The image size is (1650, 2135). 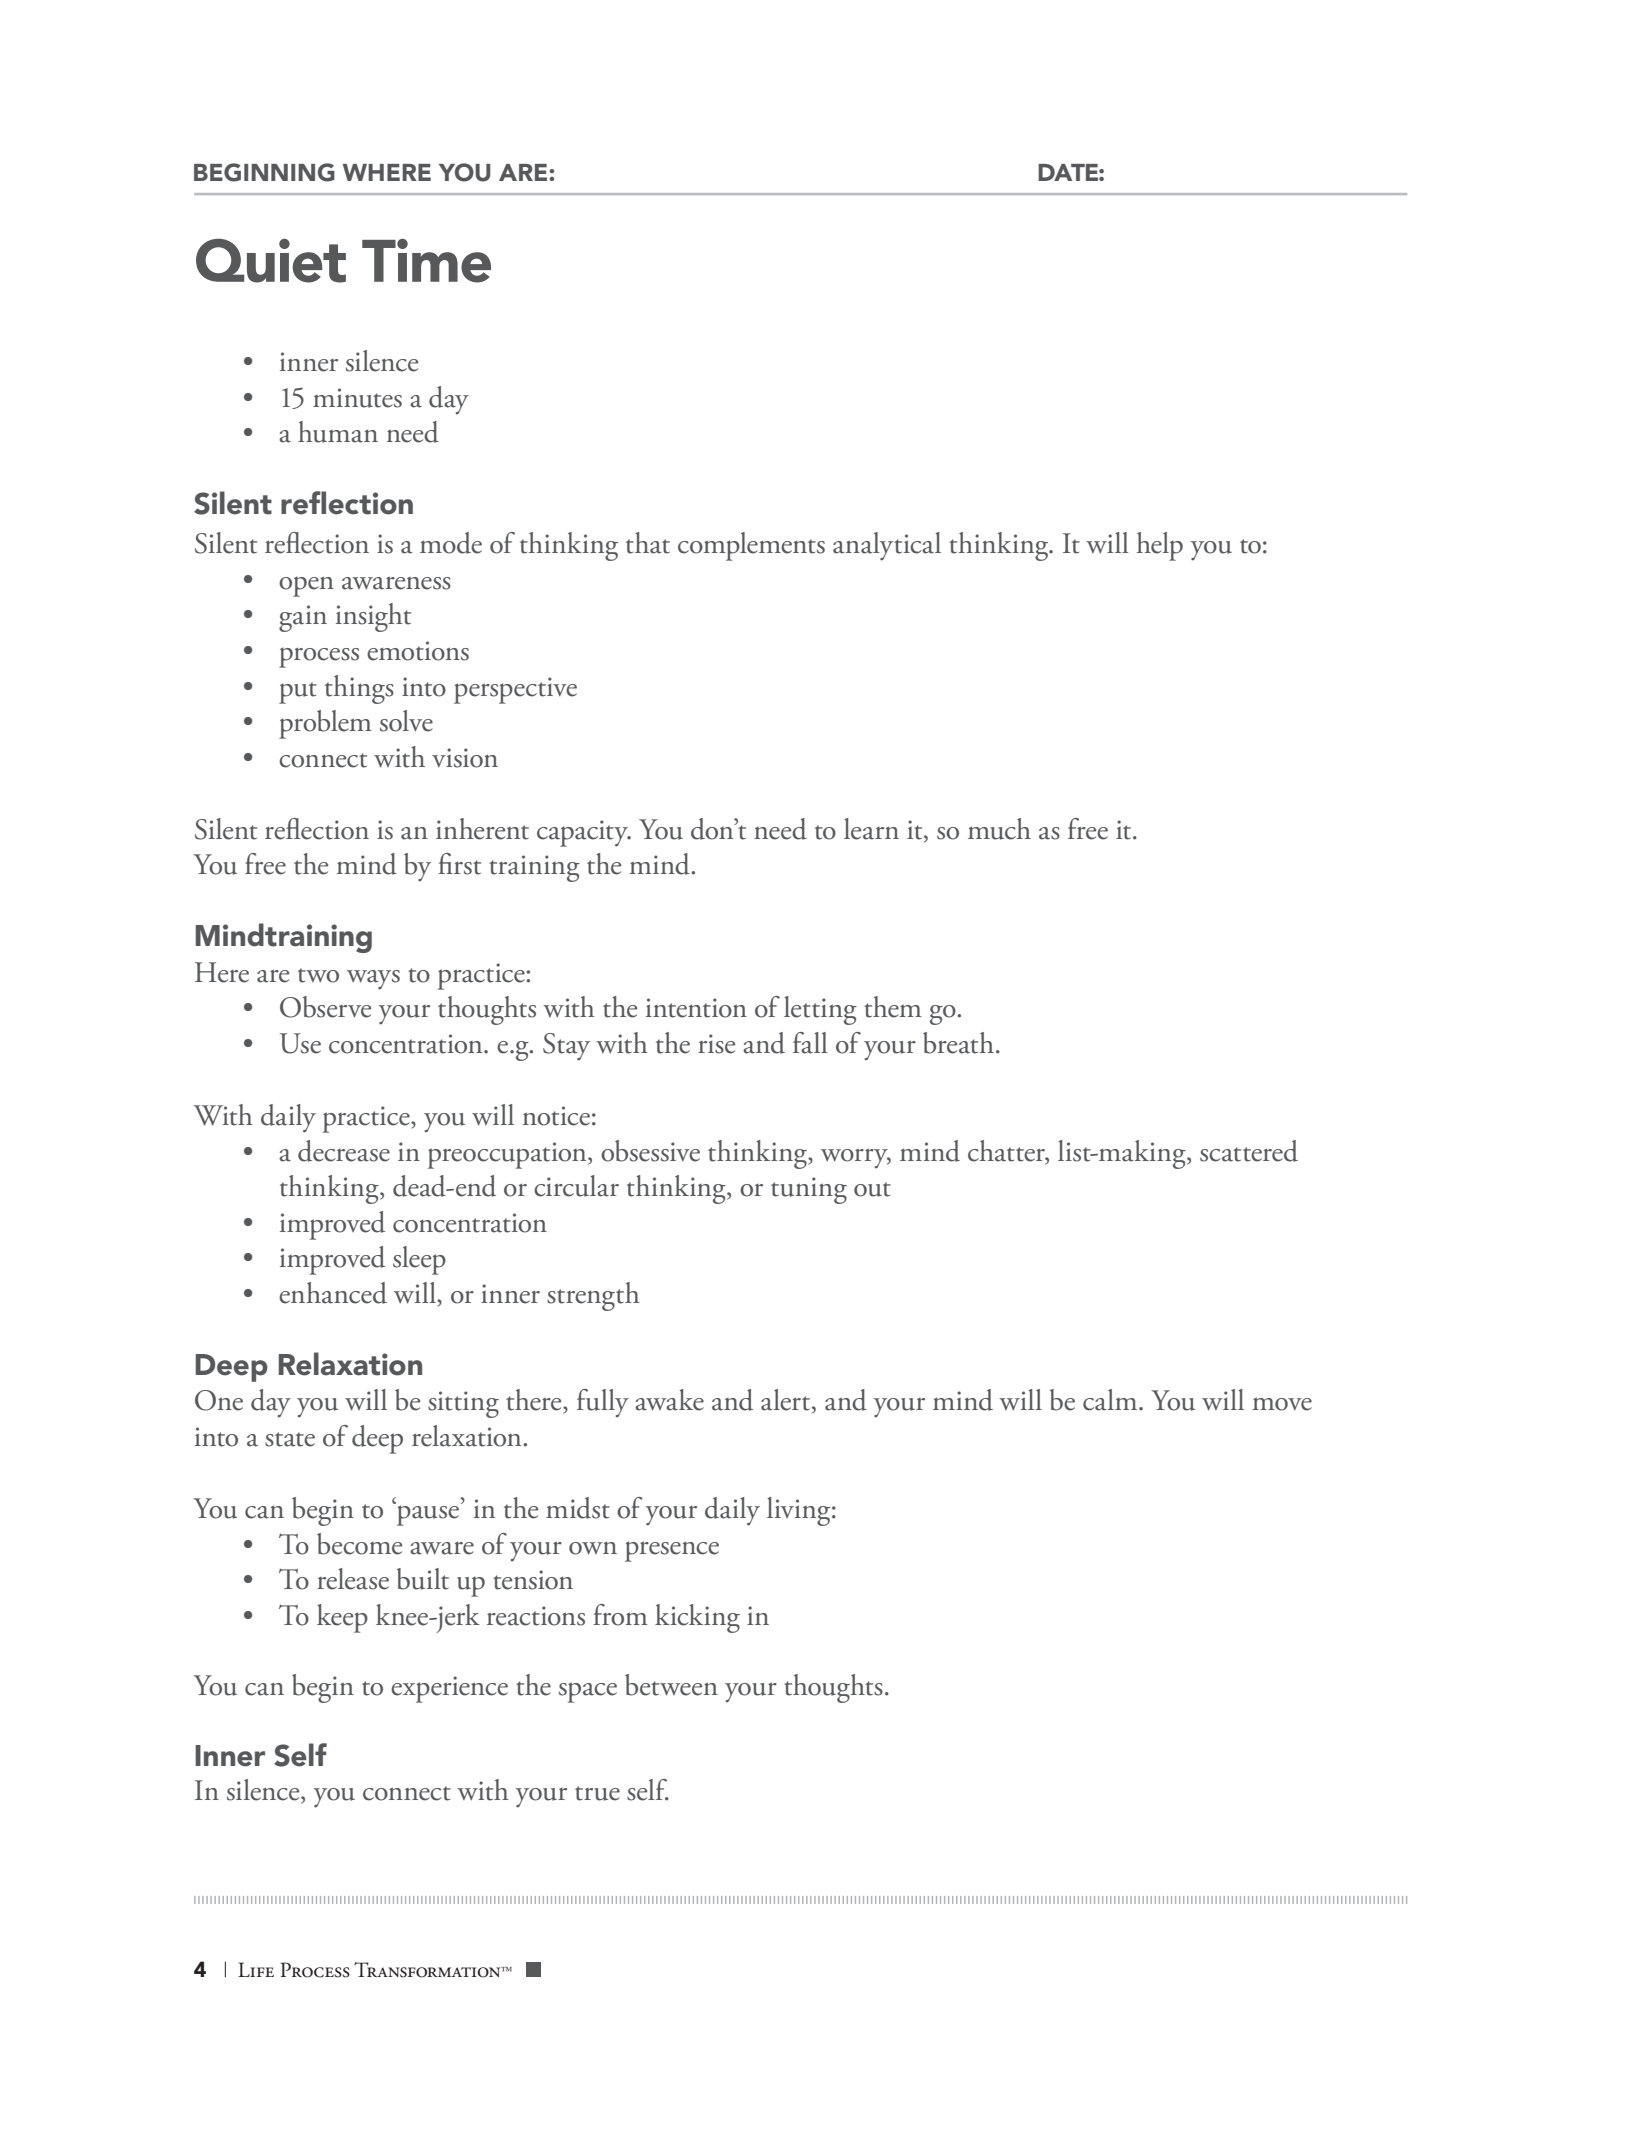 What do you see at coordinates (1249, 1151) in the screenshot?
I see `scattered` at bounding box center [1249, 1151].
